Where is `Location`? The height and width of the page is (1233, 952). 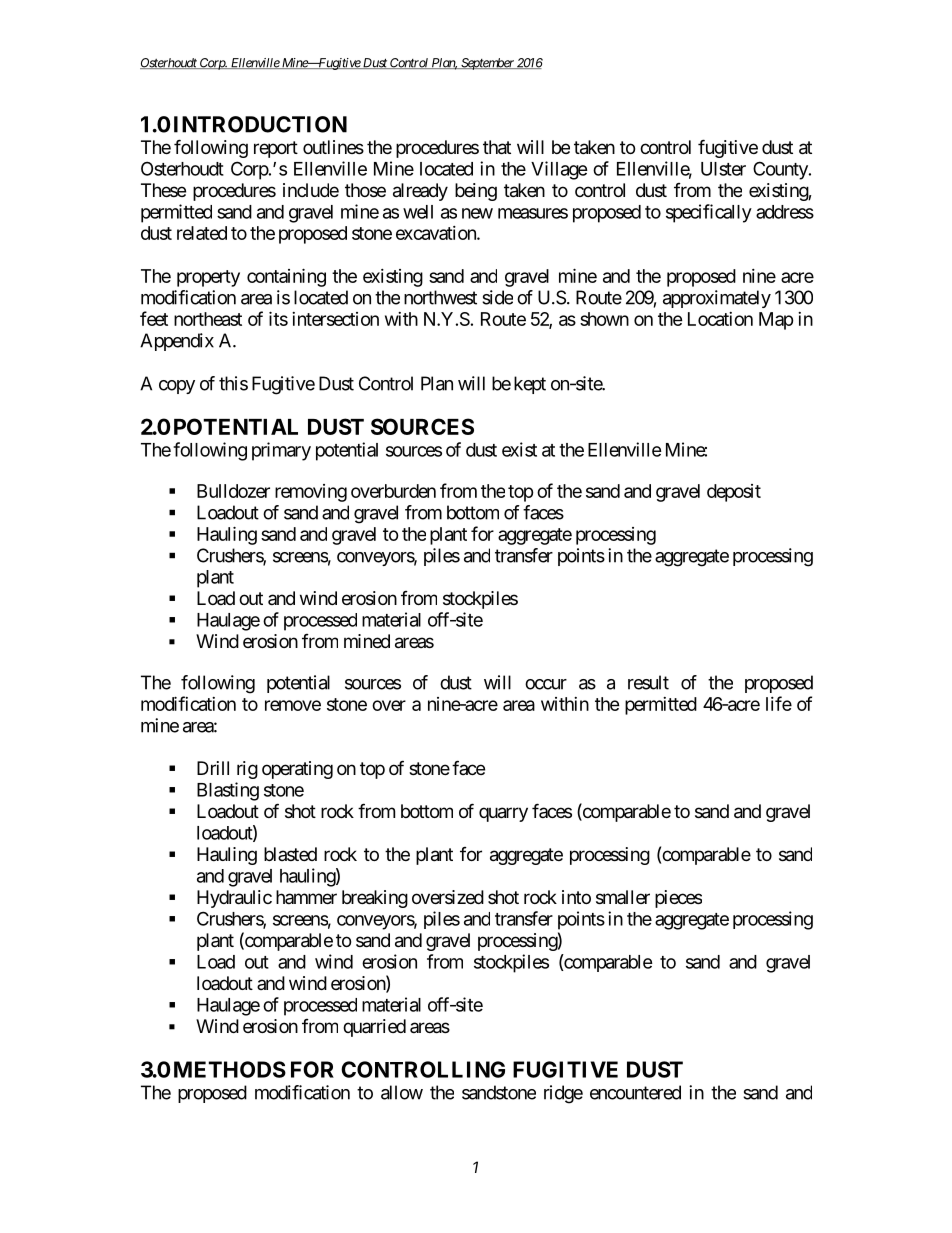
Location is located at coordinates (720, 319).
